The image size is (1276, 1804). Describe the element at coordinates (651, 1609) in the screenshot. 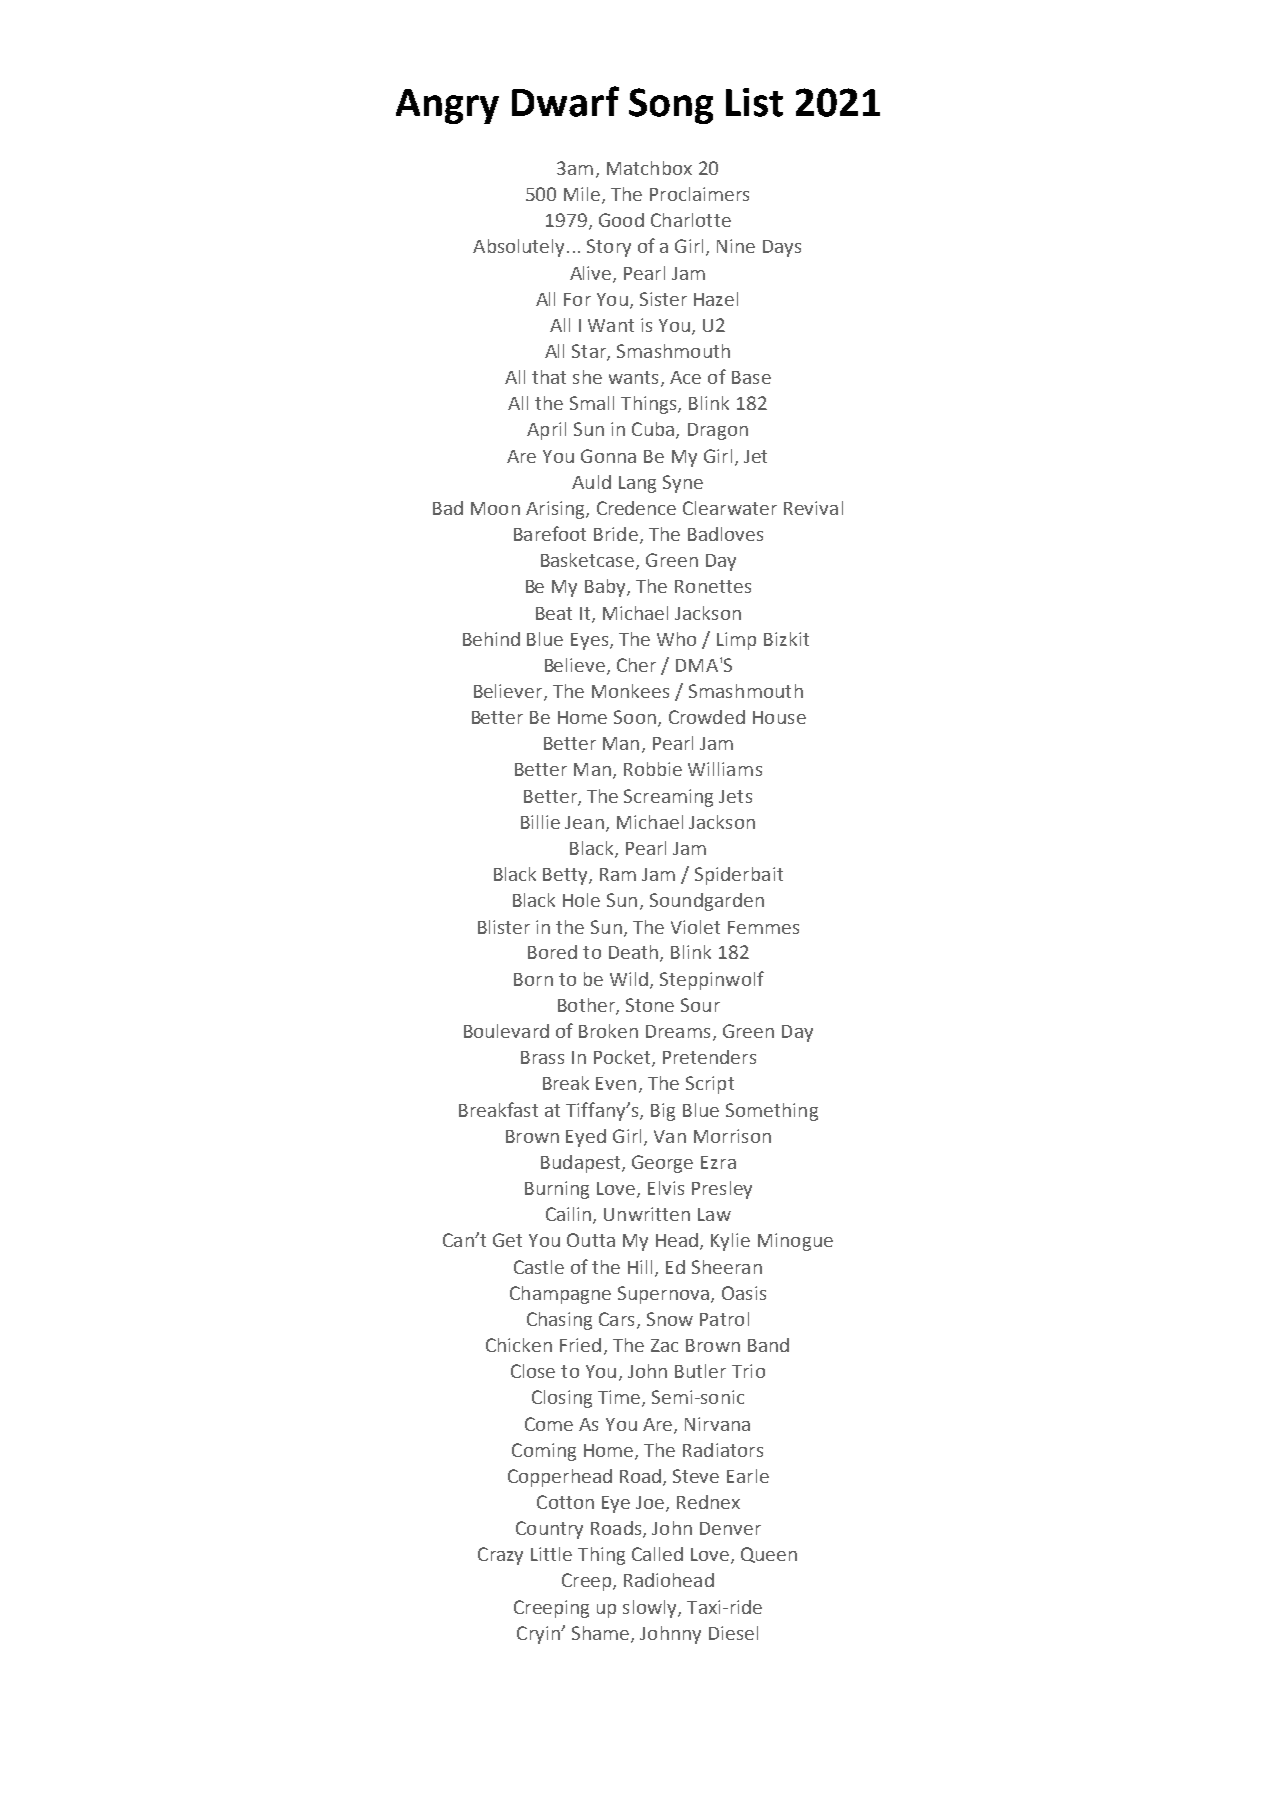

I see `slowly` at that location.
